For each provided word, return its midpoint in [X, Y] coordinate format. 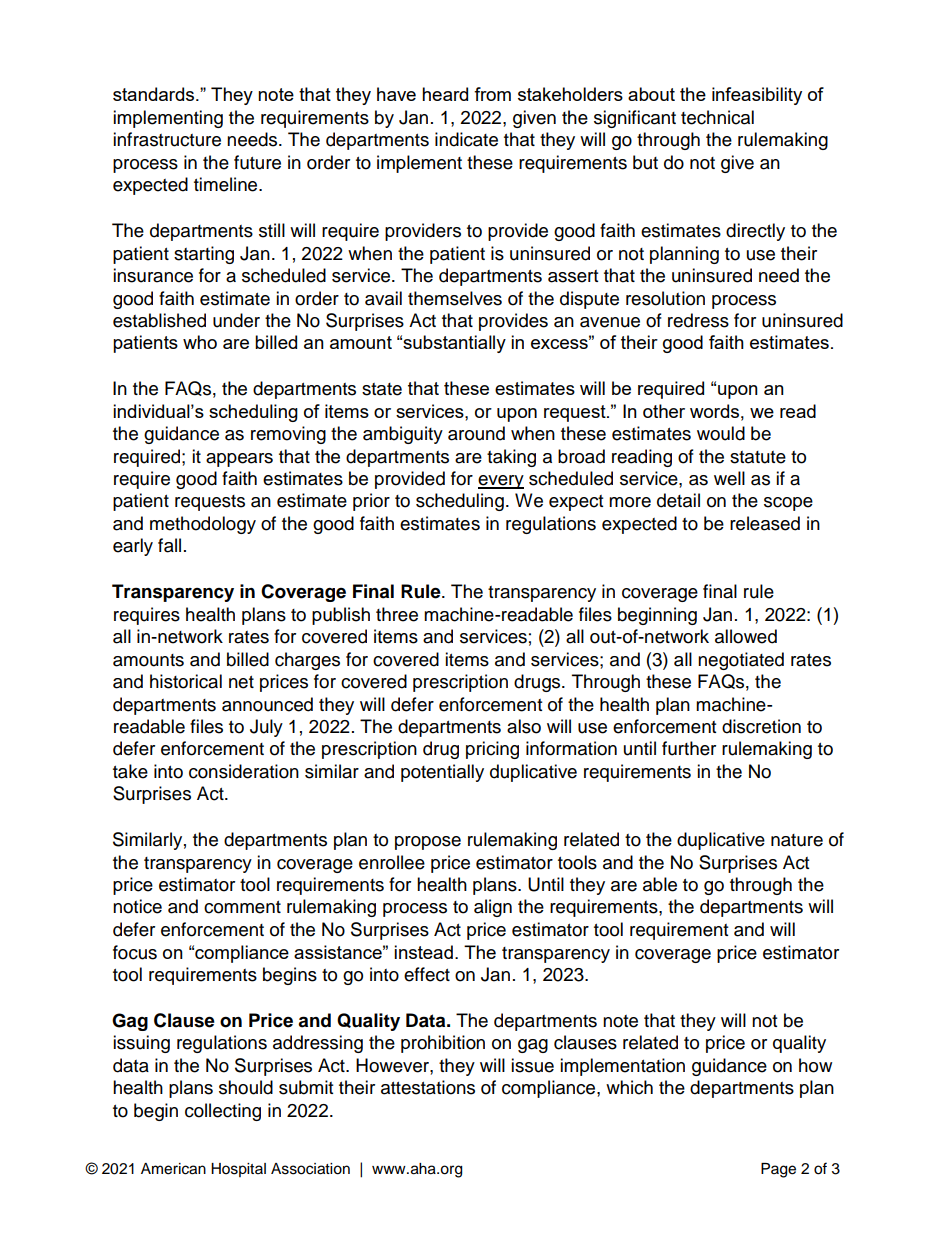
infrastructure [167, 139]
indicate [466, 139]
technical [717, 117]
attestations [428, 1087]
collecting [223, 1112]
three [397, 614]
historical [186, 681]
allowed [746, 636]
